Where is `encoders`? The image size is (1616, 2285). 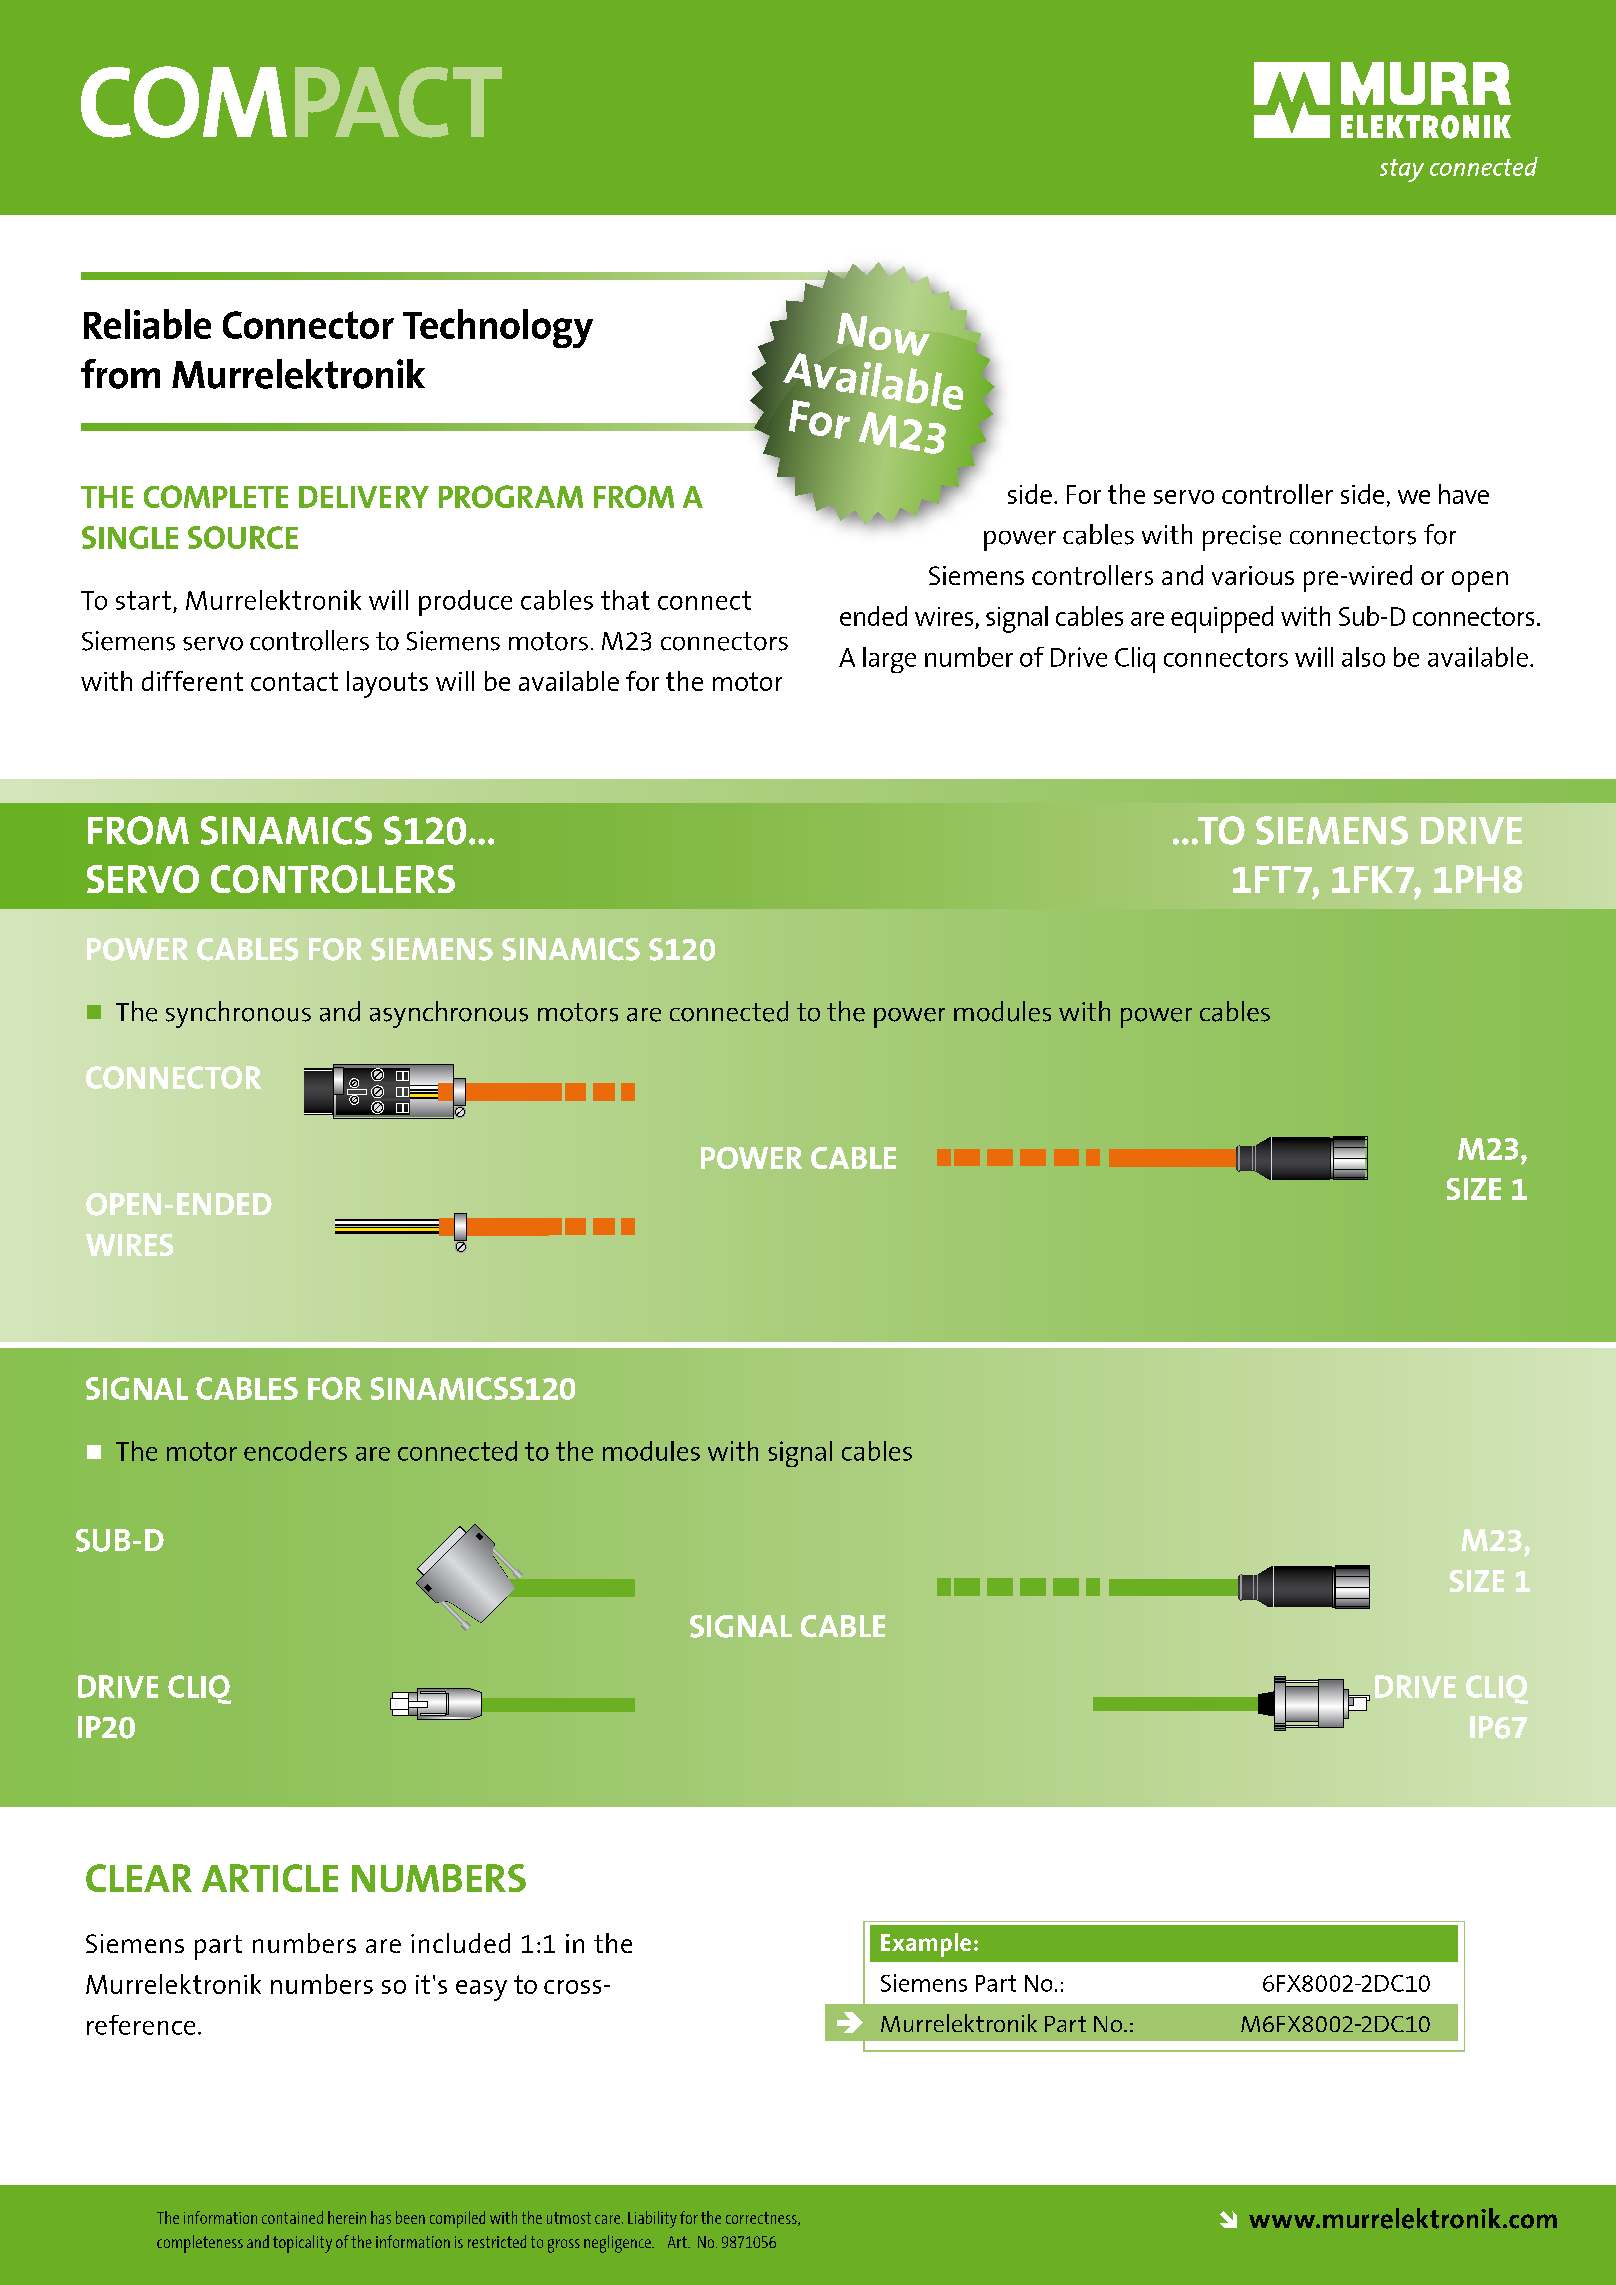
encoders is located at coordinates (295, 1451).
